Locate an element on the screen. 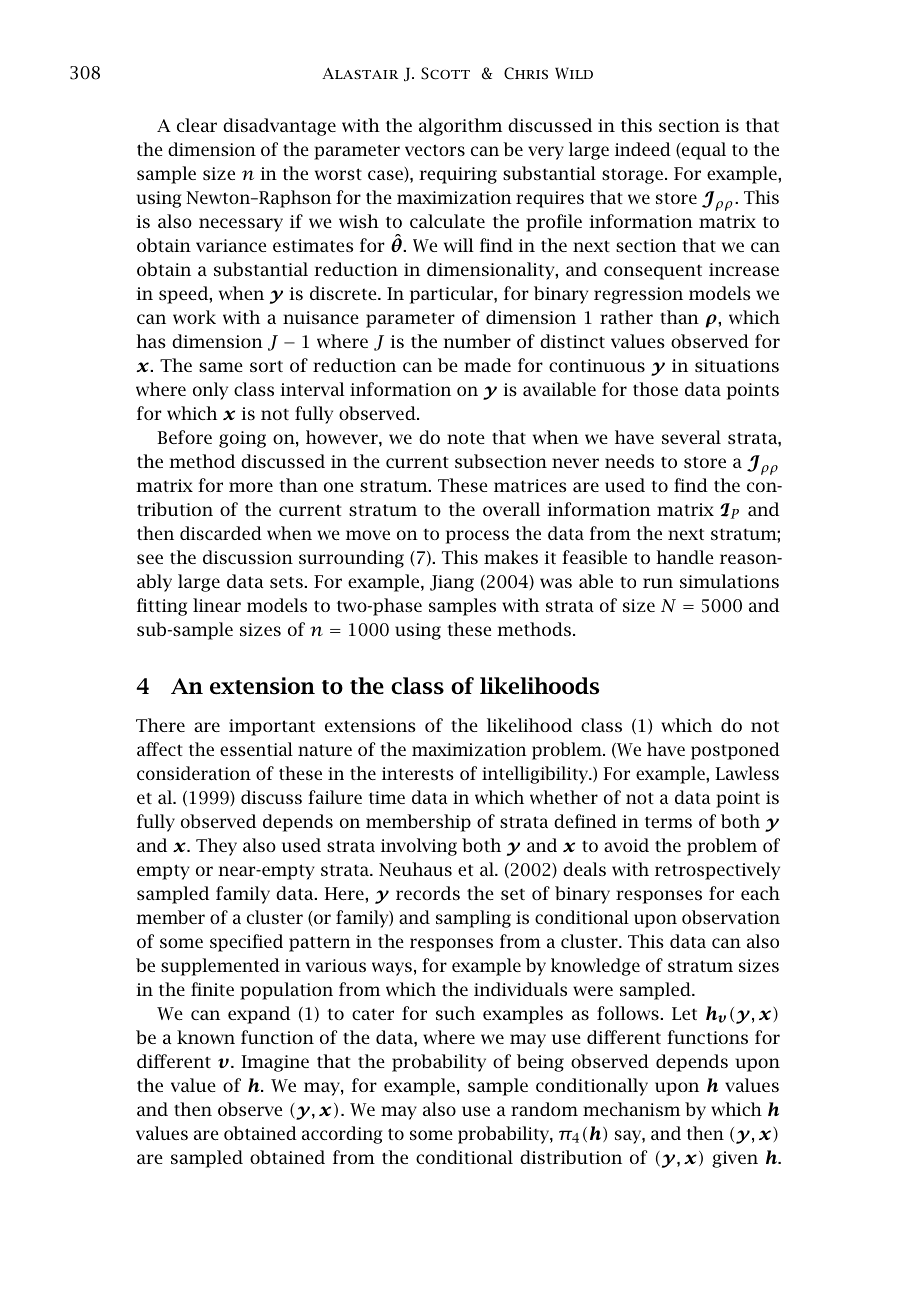 Image resolution: width=901 pixels, height=1316 pixels. algorithm is located at coordinates (460, 127).
